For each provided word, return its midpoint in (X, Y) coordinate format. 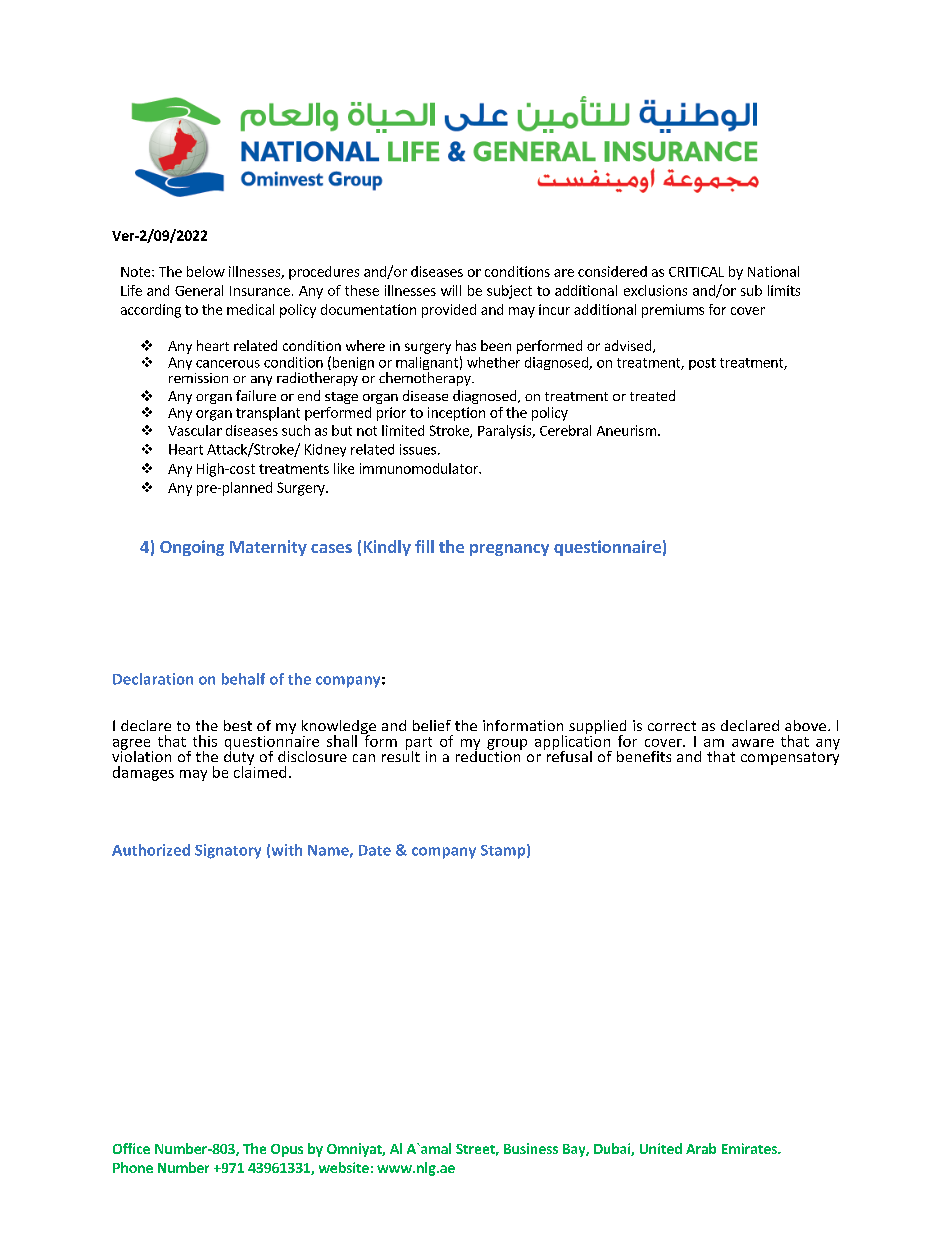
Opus (287, 1150)
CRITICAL (696, 272)
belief (432, 725)
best (238, 725)
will (451, 290)
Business (531, 1148)
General (199, 290)
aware (753, 743)
